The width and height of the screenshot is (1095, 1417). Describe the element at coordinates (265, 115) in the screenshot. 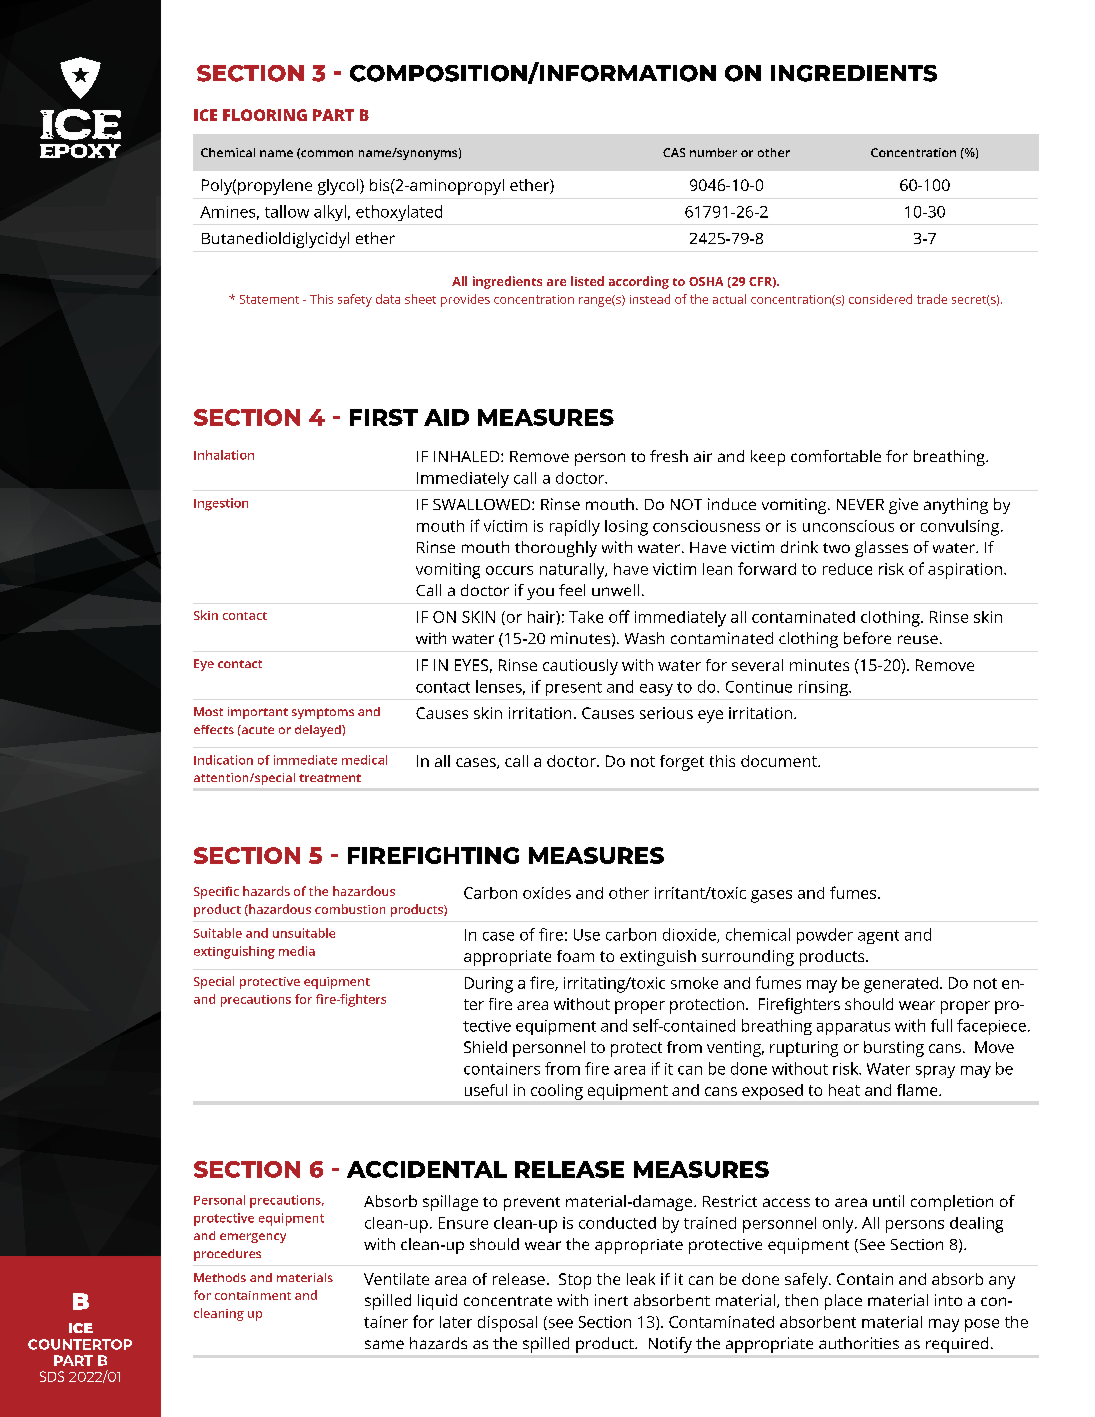

I see `FLOORING` at that location.
